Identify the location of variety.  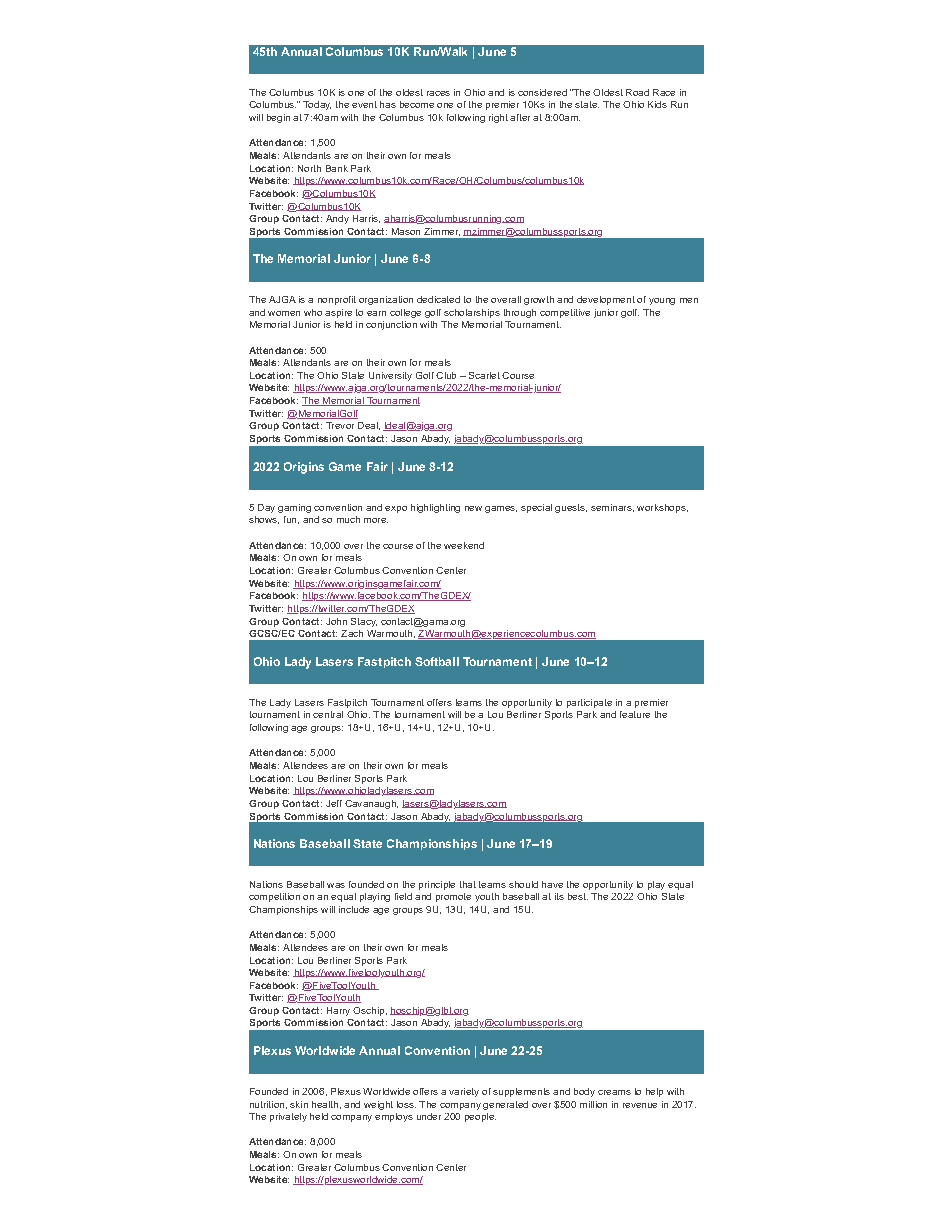
(464, 1092).
